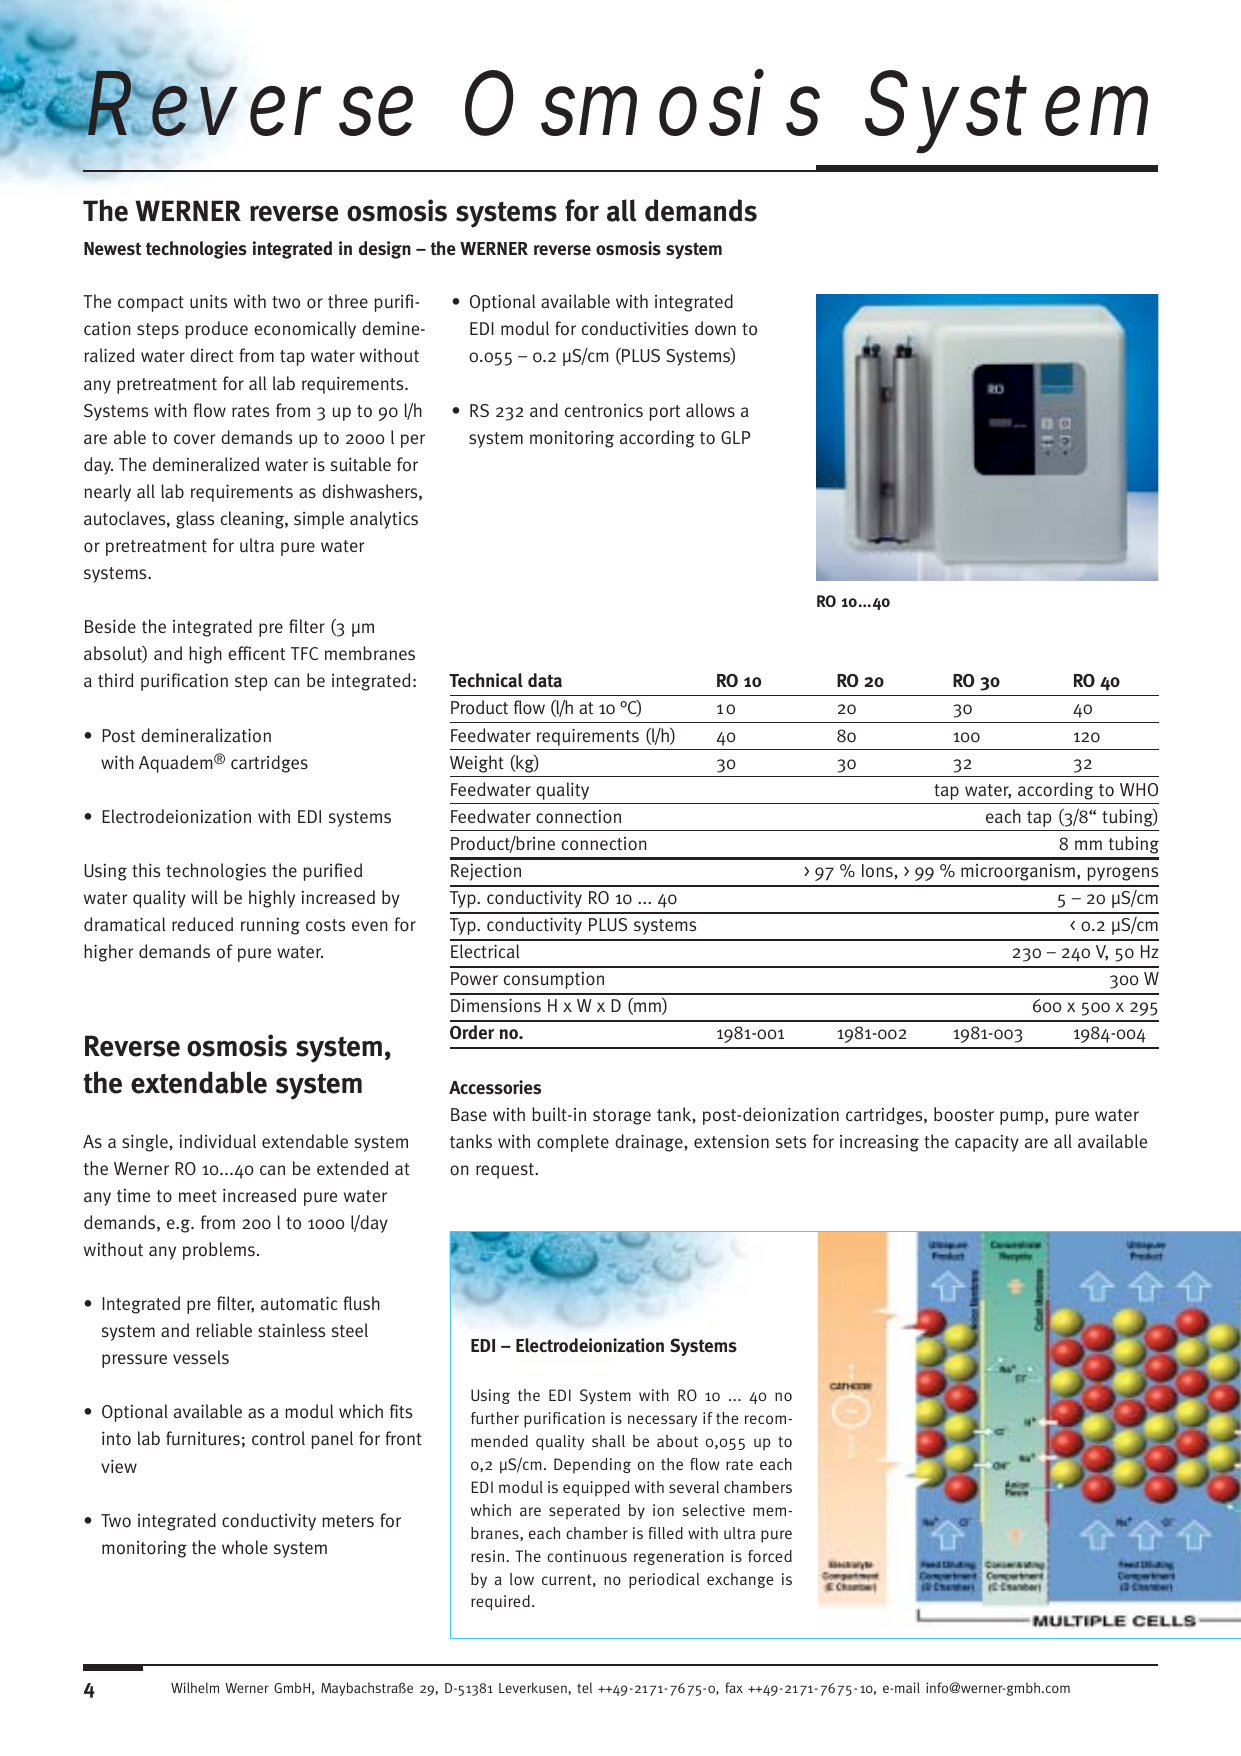 The image size is (1241, 1756). I want to click on Wilhelm, so click(195, 1687).
